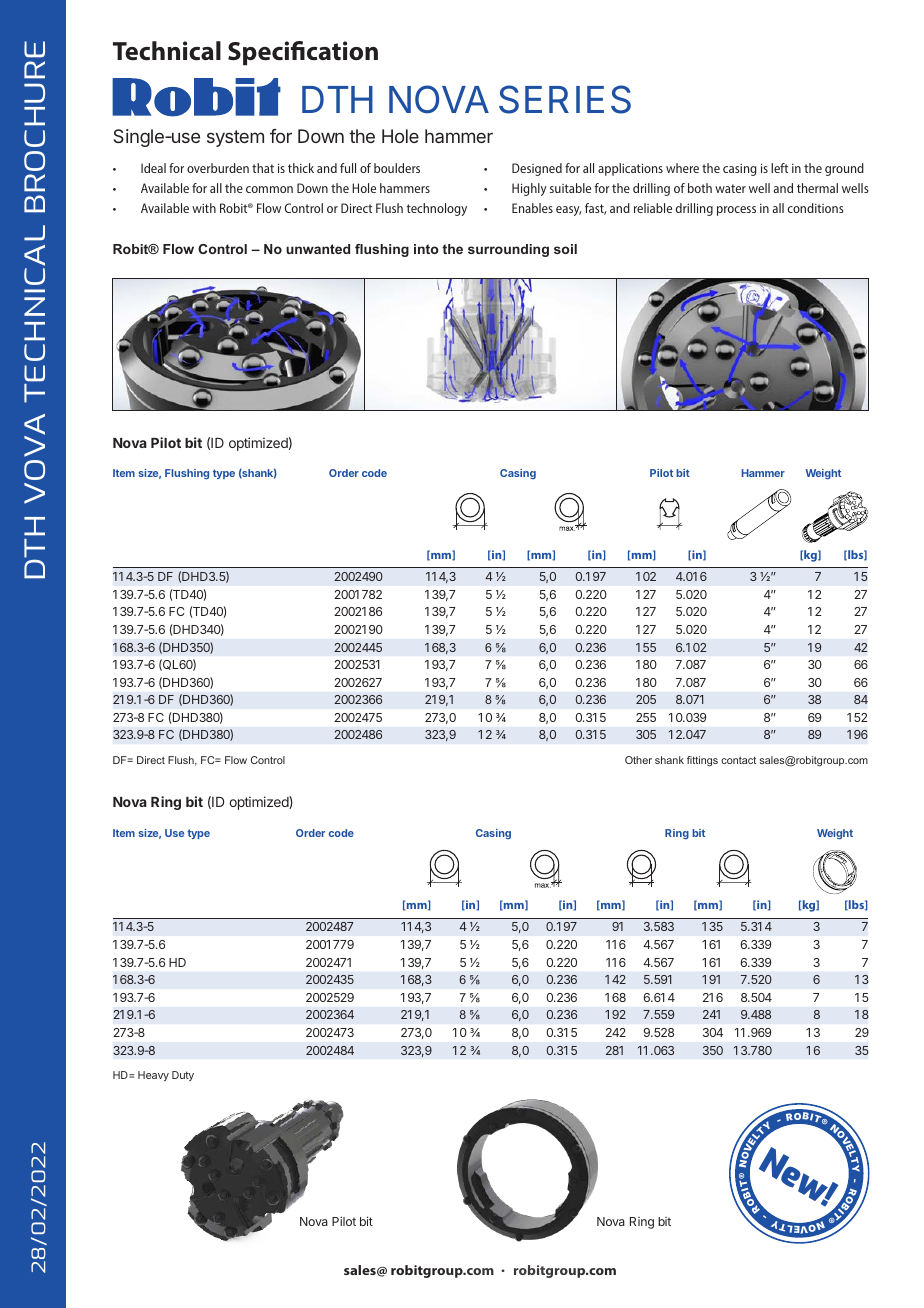  I want to click on fittings, so click(702, 761).
